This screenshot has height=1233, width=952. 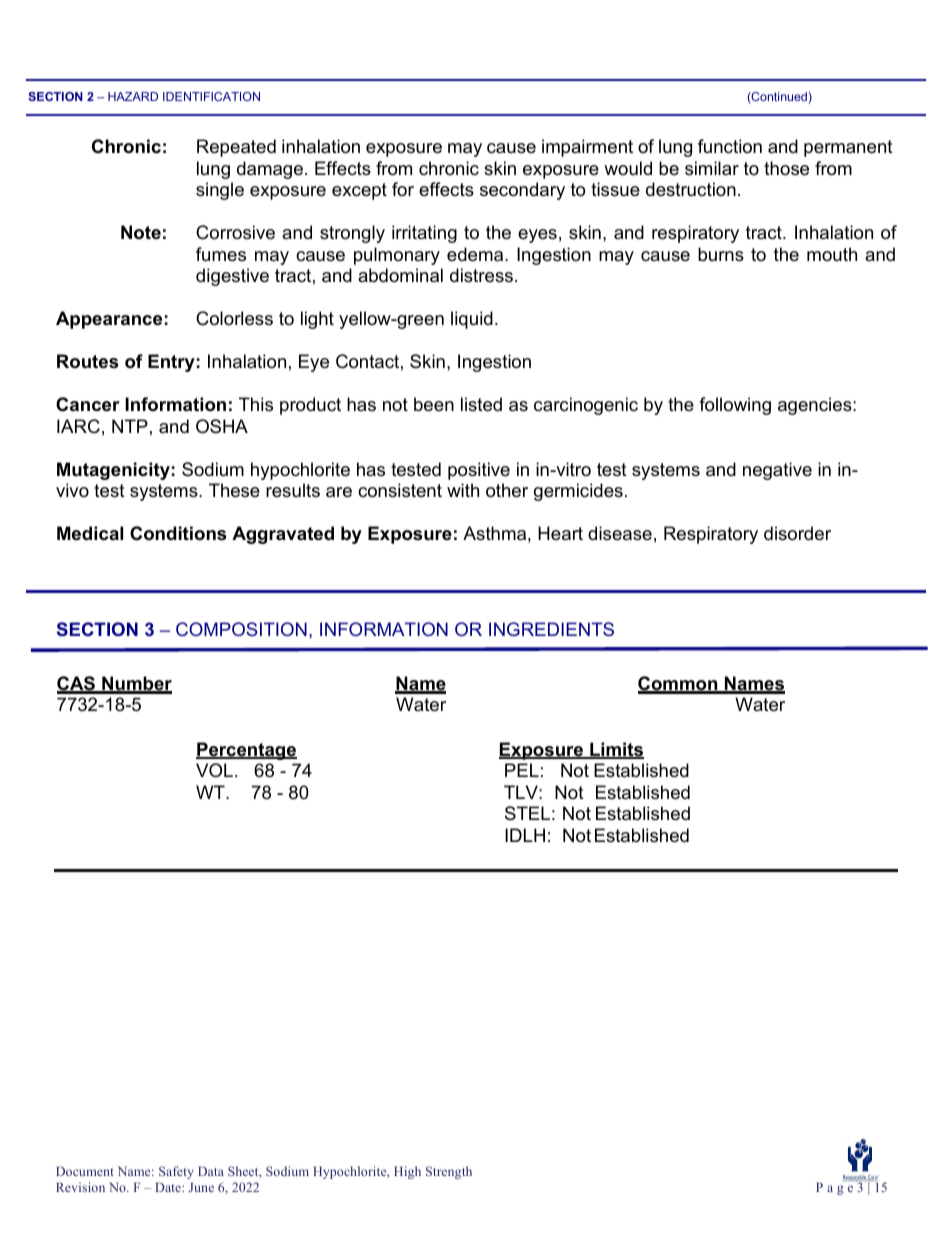 What do you see at coordinates (777, 471) in the screenshot?
I see `negative` at bounding box center [777, 471].
